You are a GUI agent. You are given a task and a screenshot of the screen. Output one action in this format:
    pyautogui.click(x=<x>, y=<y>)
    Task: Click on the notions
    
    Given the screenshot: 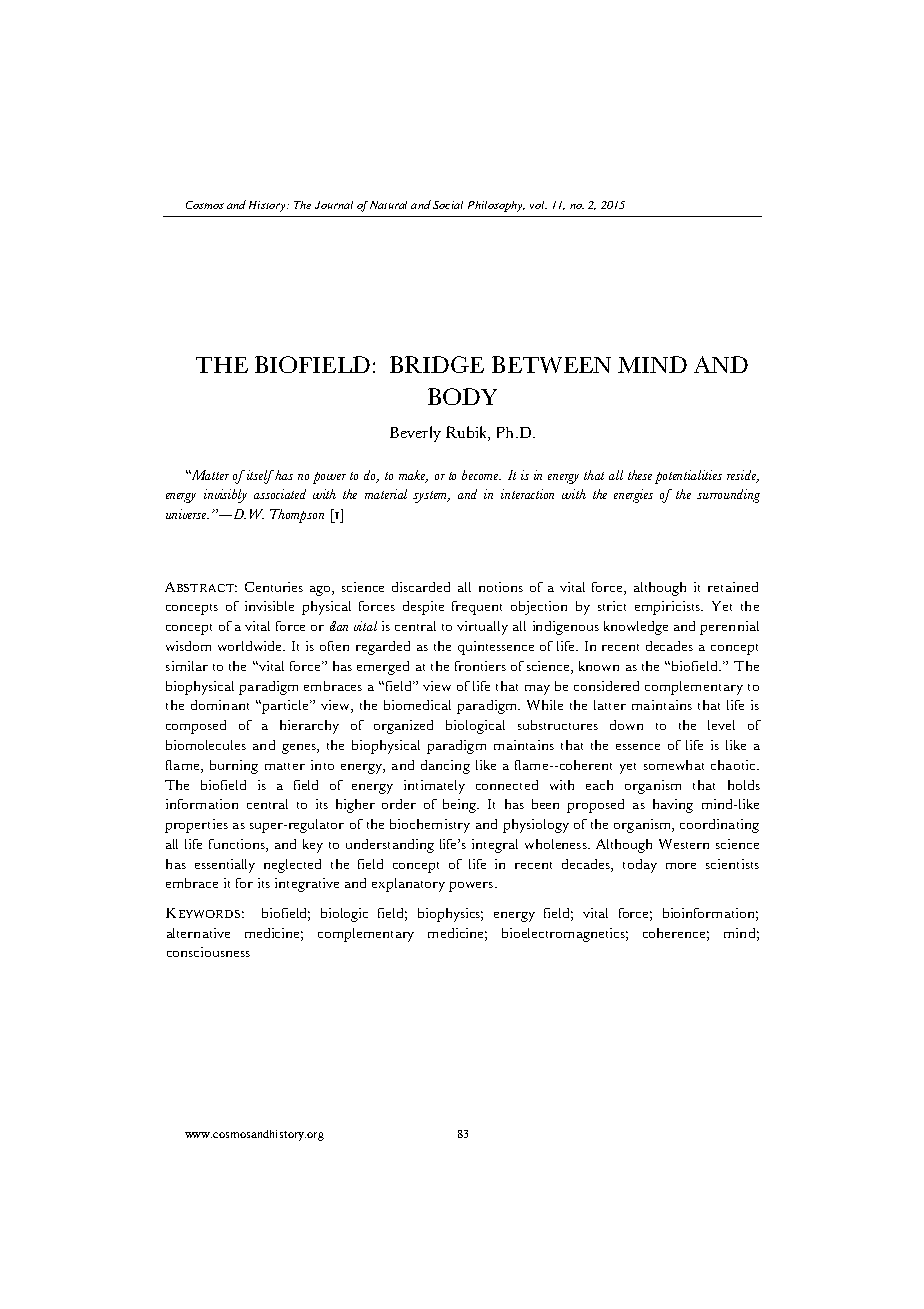 What is the action you would take?
    pyautogui.click(x=501, y=587)
